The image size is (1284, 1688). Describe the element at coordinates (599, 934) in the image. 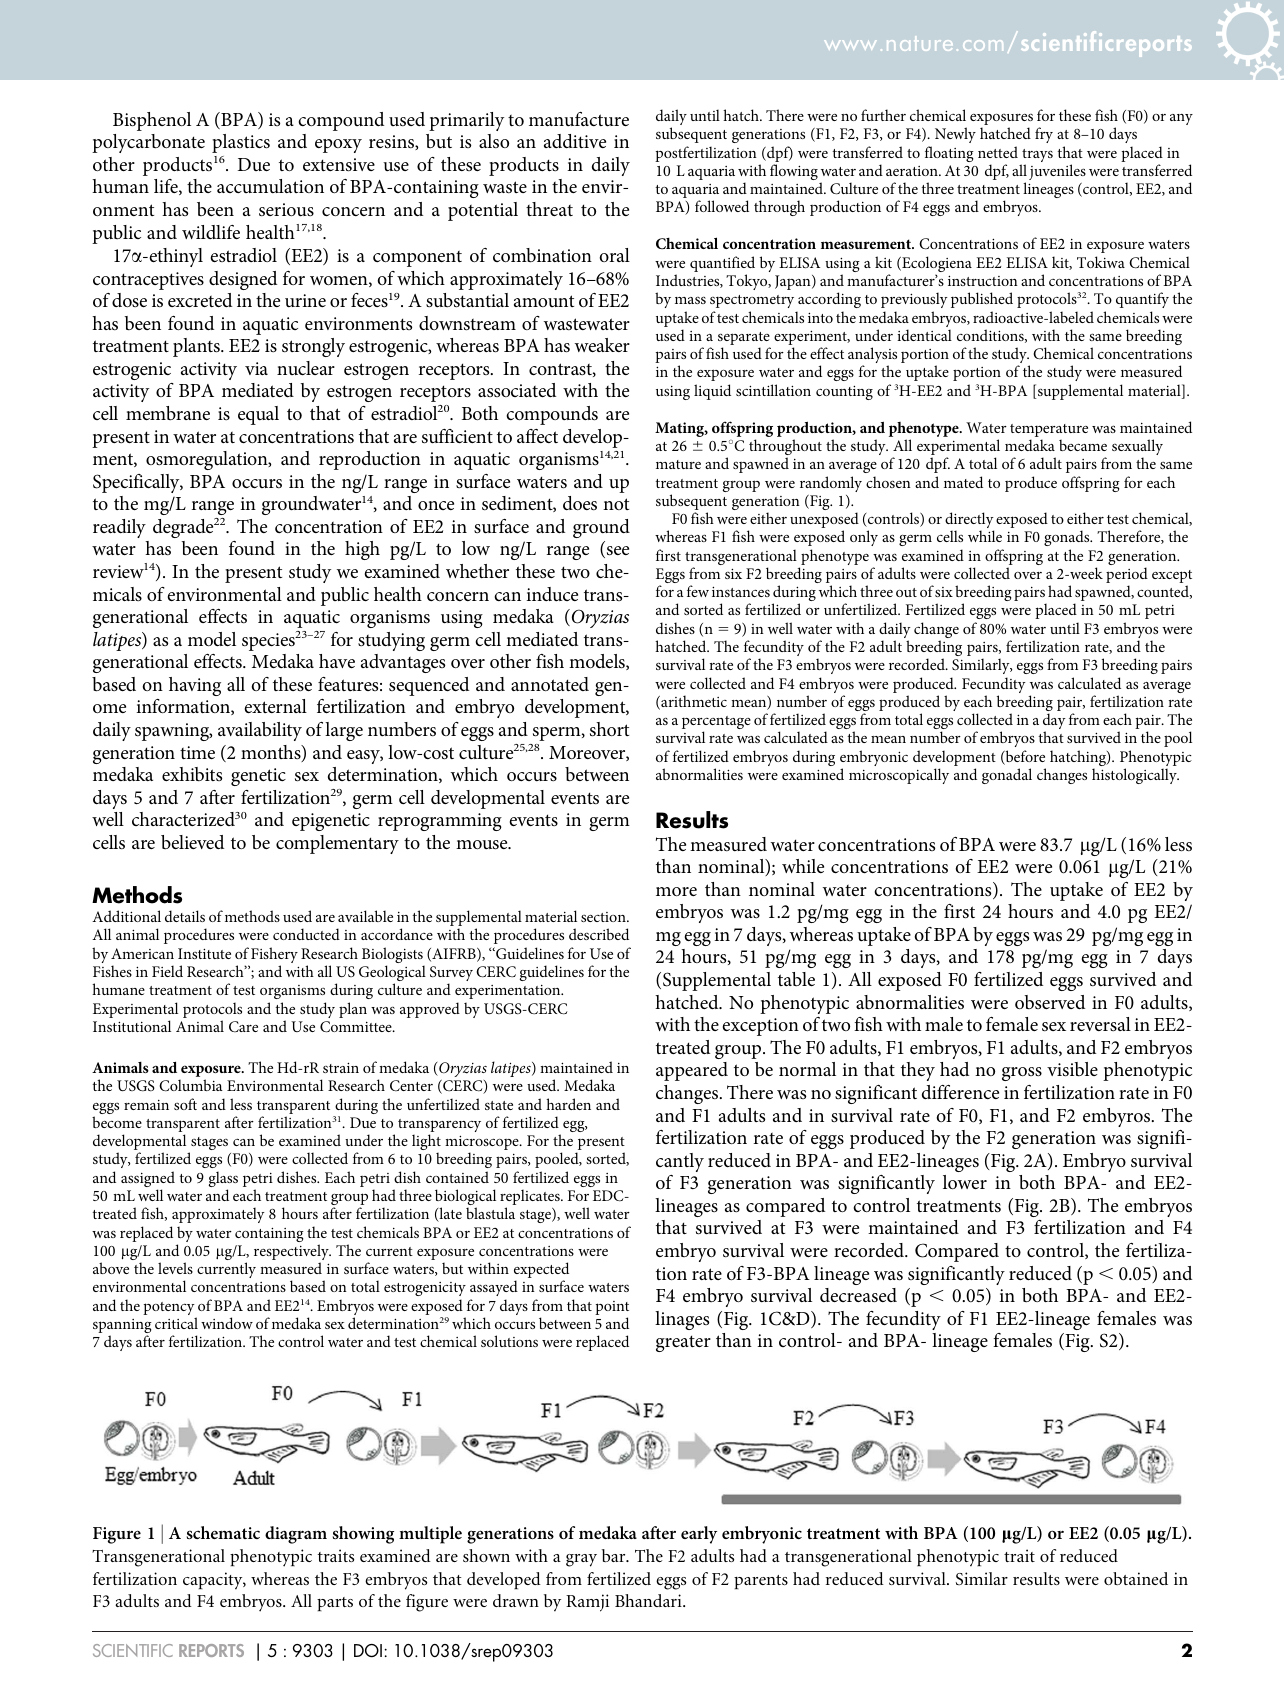

I see `described` at that location.
